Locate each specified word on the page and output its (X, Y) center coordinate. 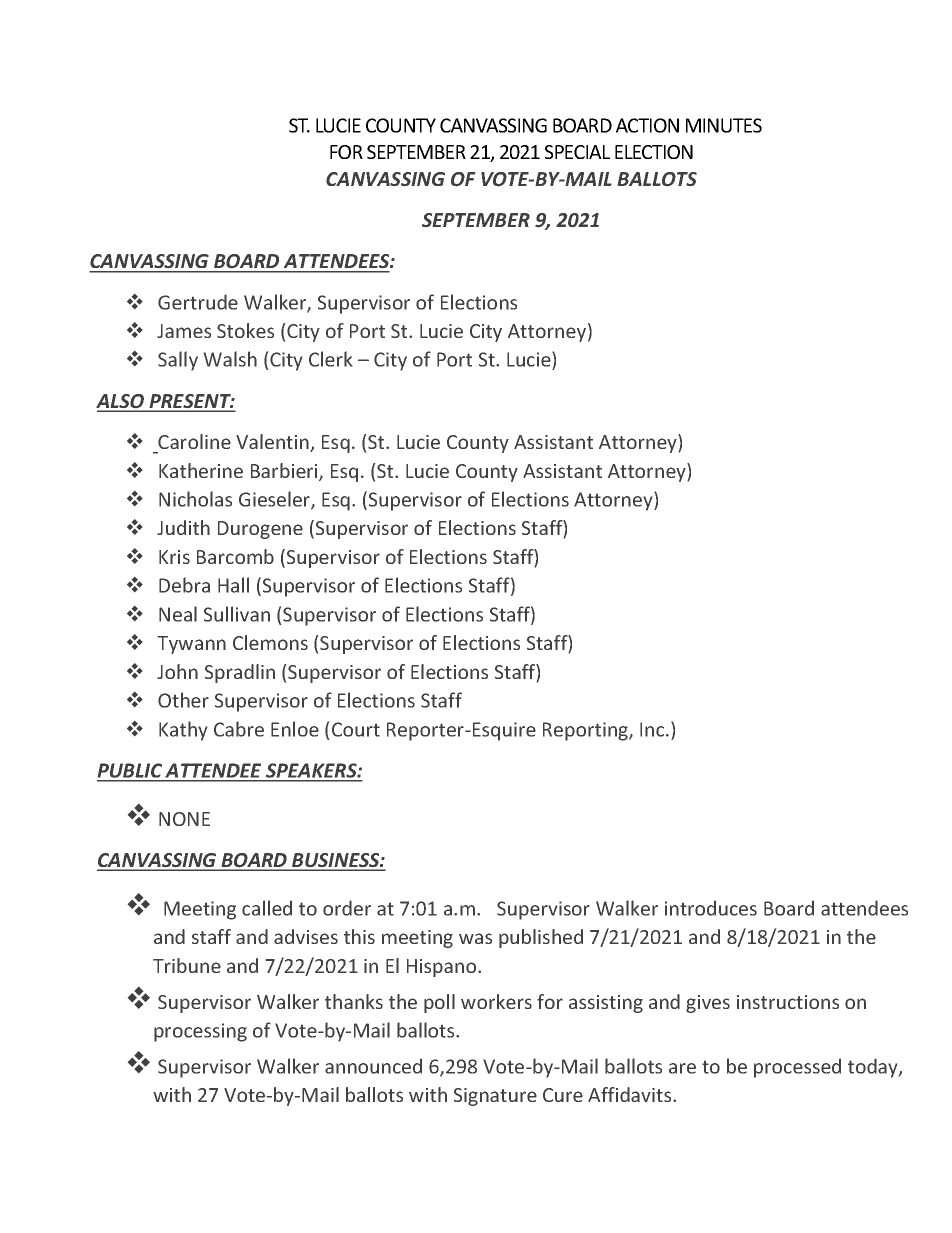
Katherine (201, 470)
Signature (495, 1097)
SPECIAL (577, 152)
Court (356, 729)
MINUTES (724, 125)
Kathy (183, 731)
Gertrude (198, 302)
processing (200, 1032)
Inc (653, 729)
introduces (711, 908)
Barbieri (285, 472)
